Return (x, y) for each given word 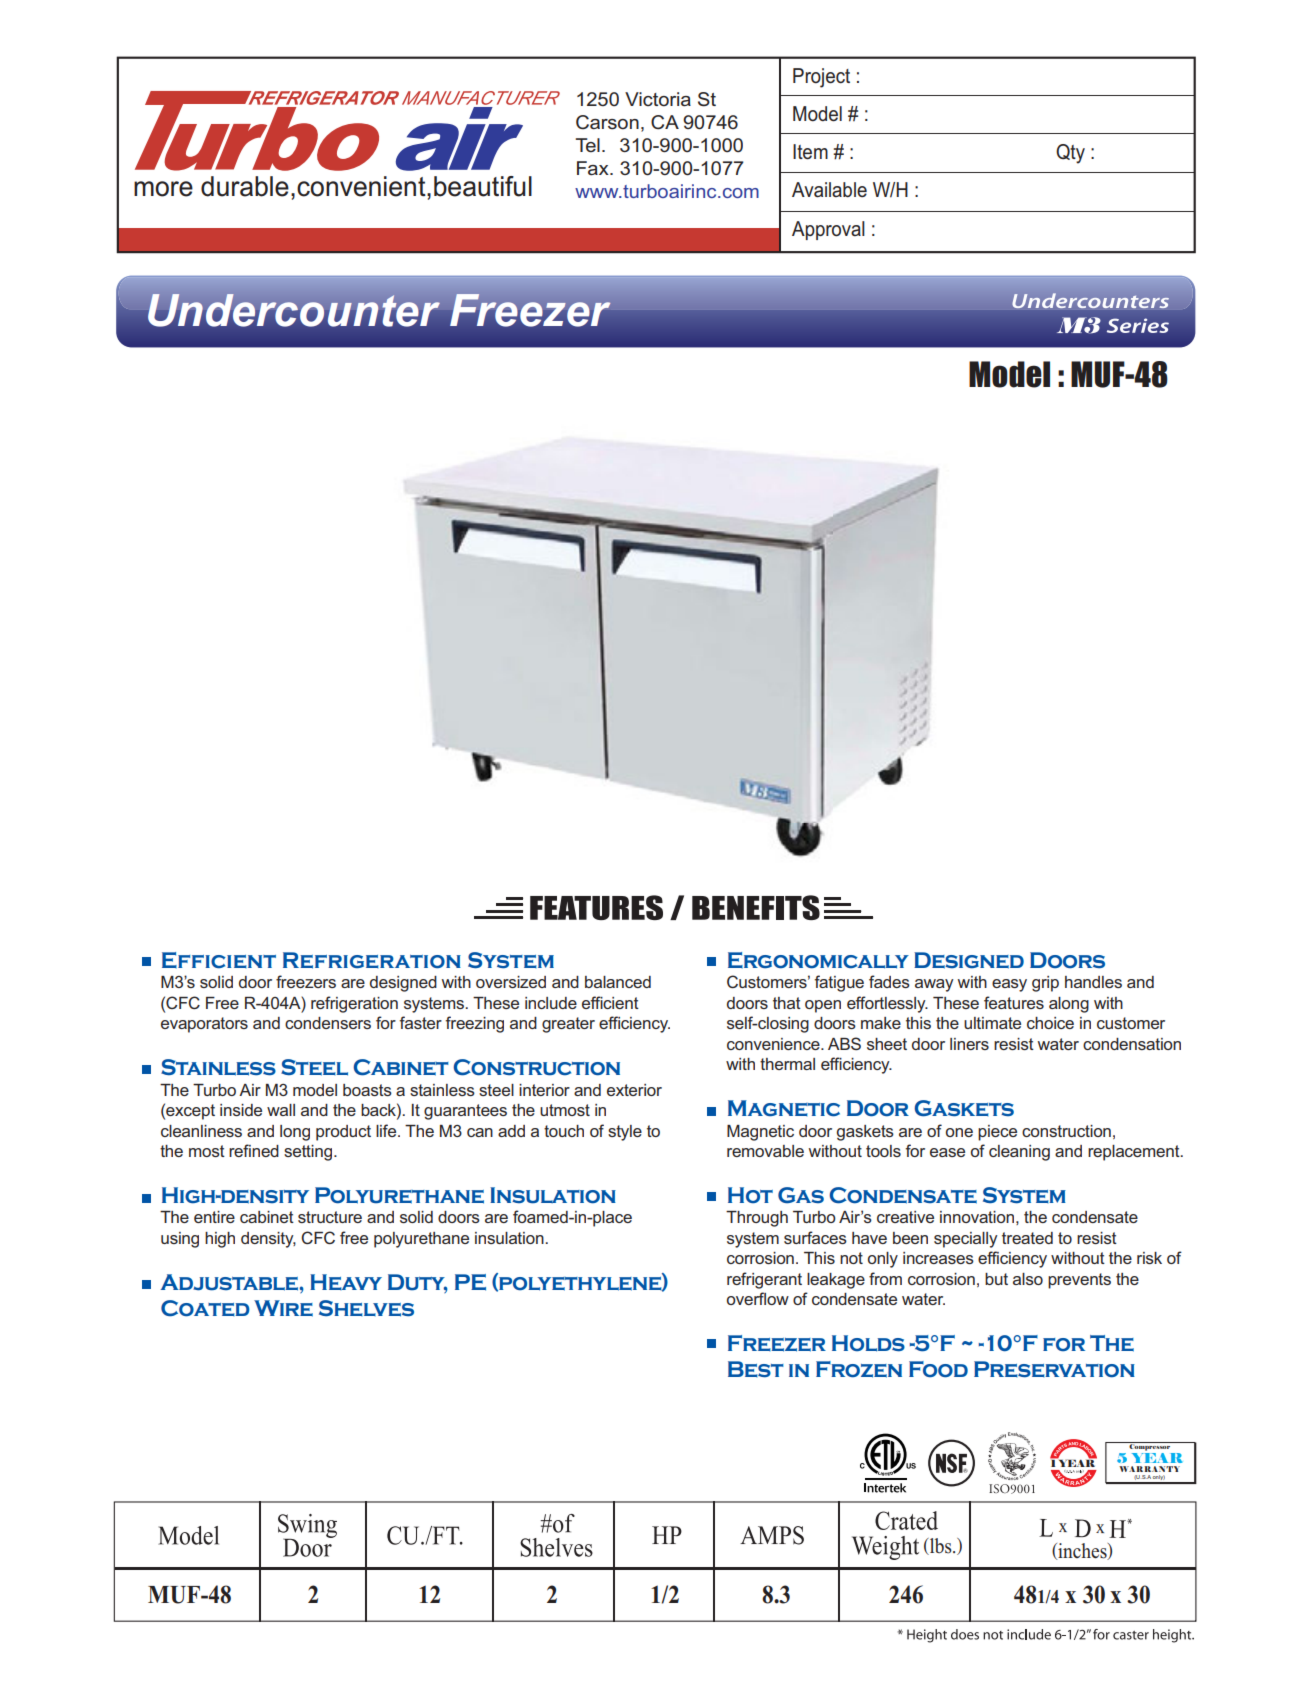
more (163, 189)
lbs (941, 1546)
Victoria (658, 99)
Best (756, 1369)
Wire (283, 1308)
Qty (1070, 154)
